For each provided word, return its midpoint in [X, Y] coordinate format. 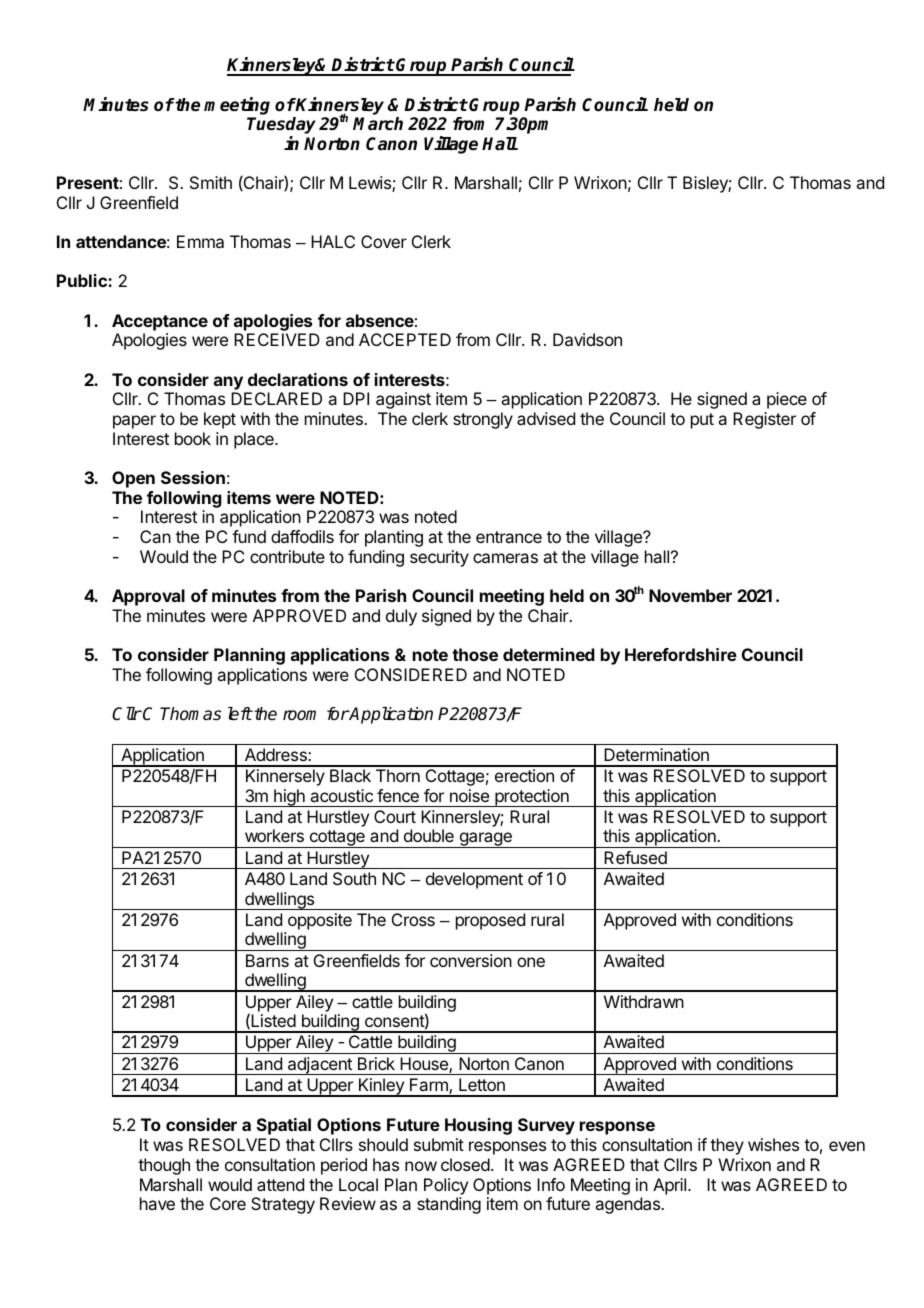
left [240, 713]
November [690, 595]
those [475, 654]
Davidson [587, 339]
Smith [211, 182]
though [164, 1166]
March [378, 124]
